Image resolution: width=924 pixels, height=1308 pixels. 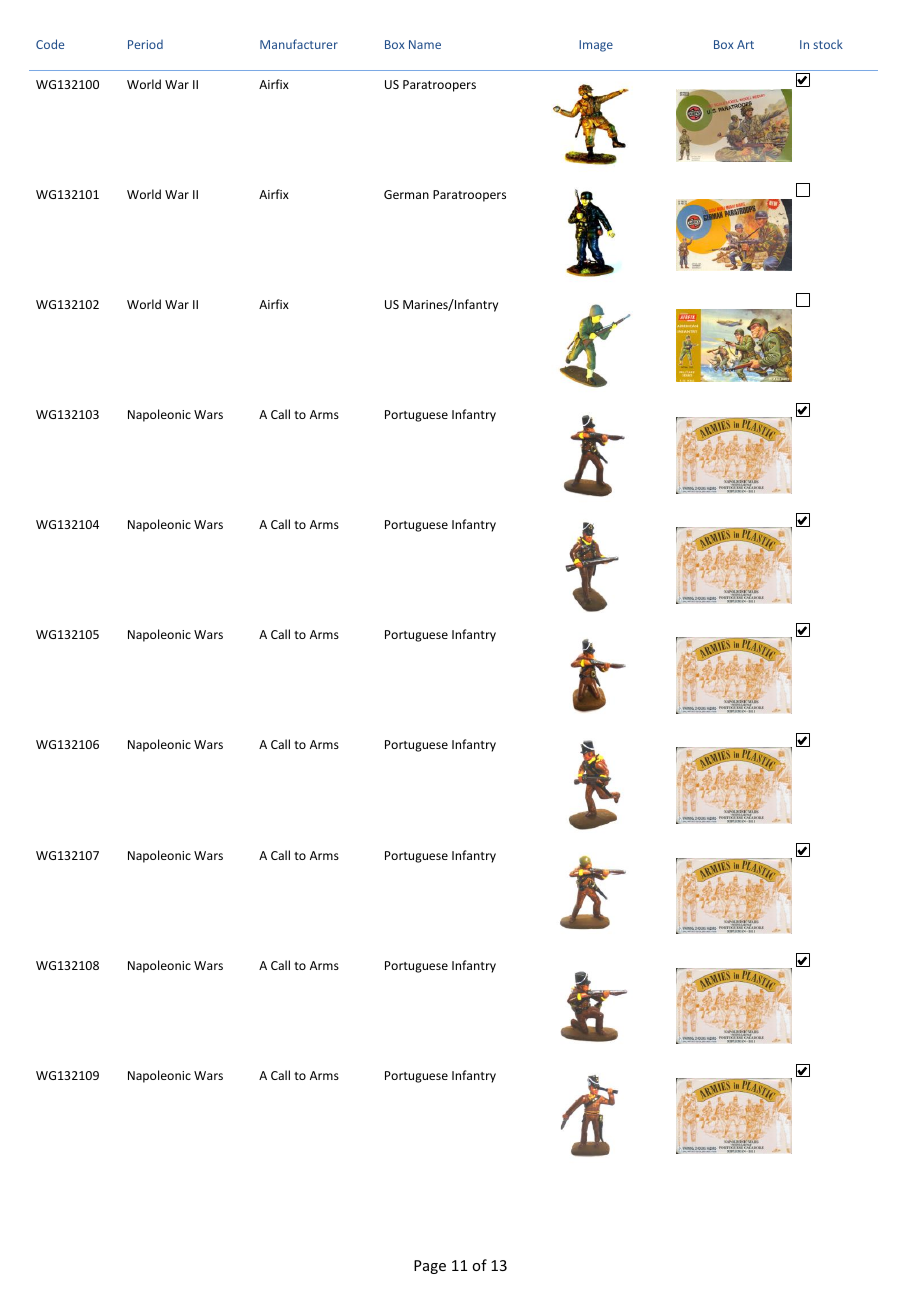 What do you see at coordinates (745, 44) in the screenshot?
I see `Art` at bounding box center [745, 44].
